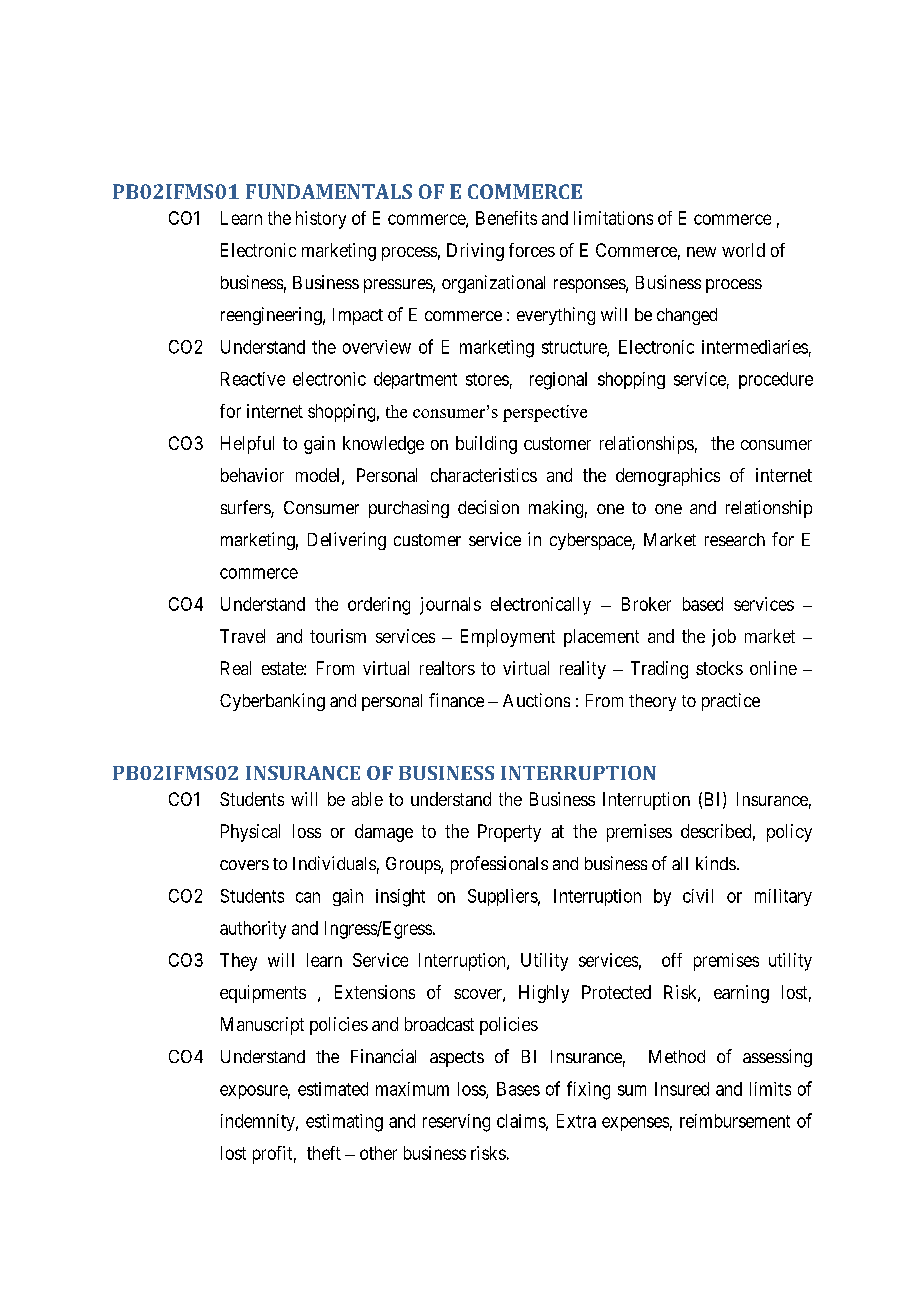  I want to click on stocks, so click(719, 668).
